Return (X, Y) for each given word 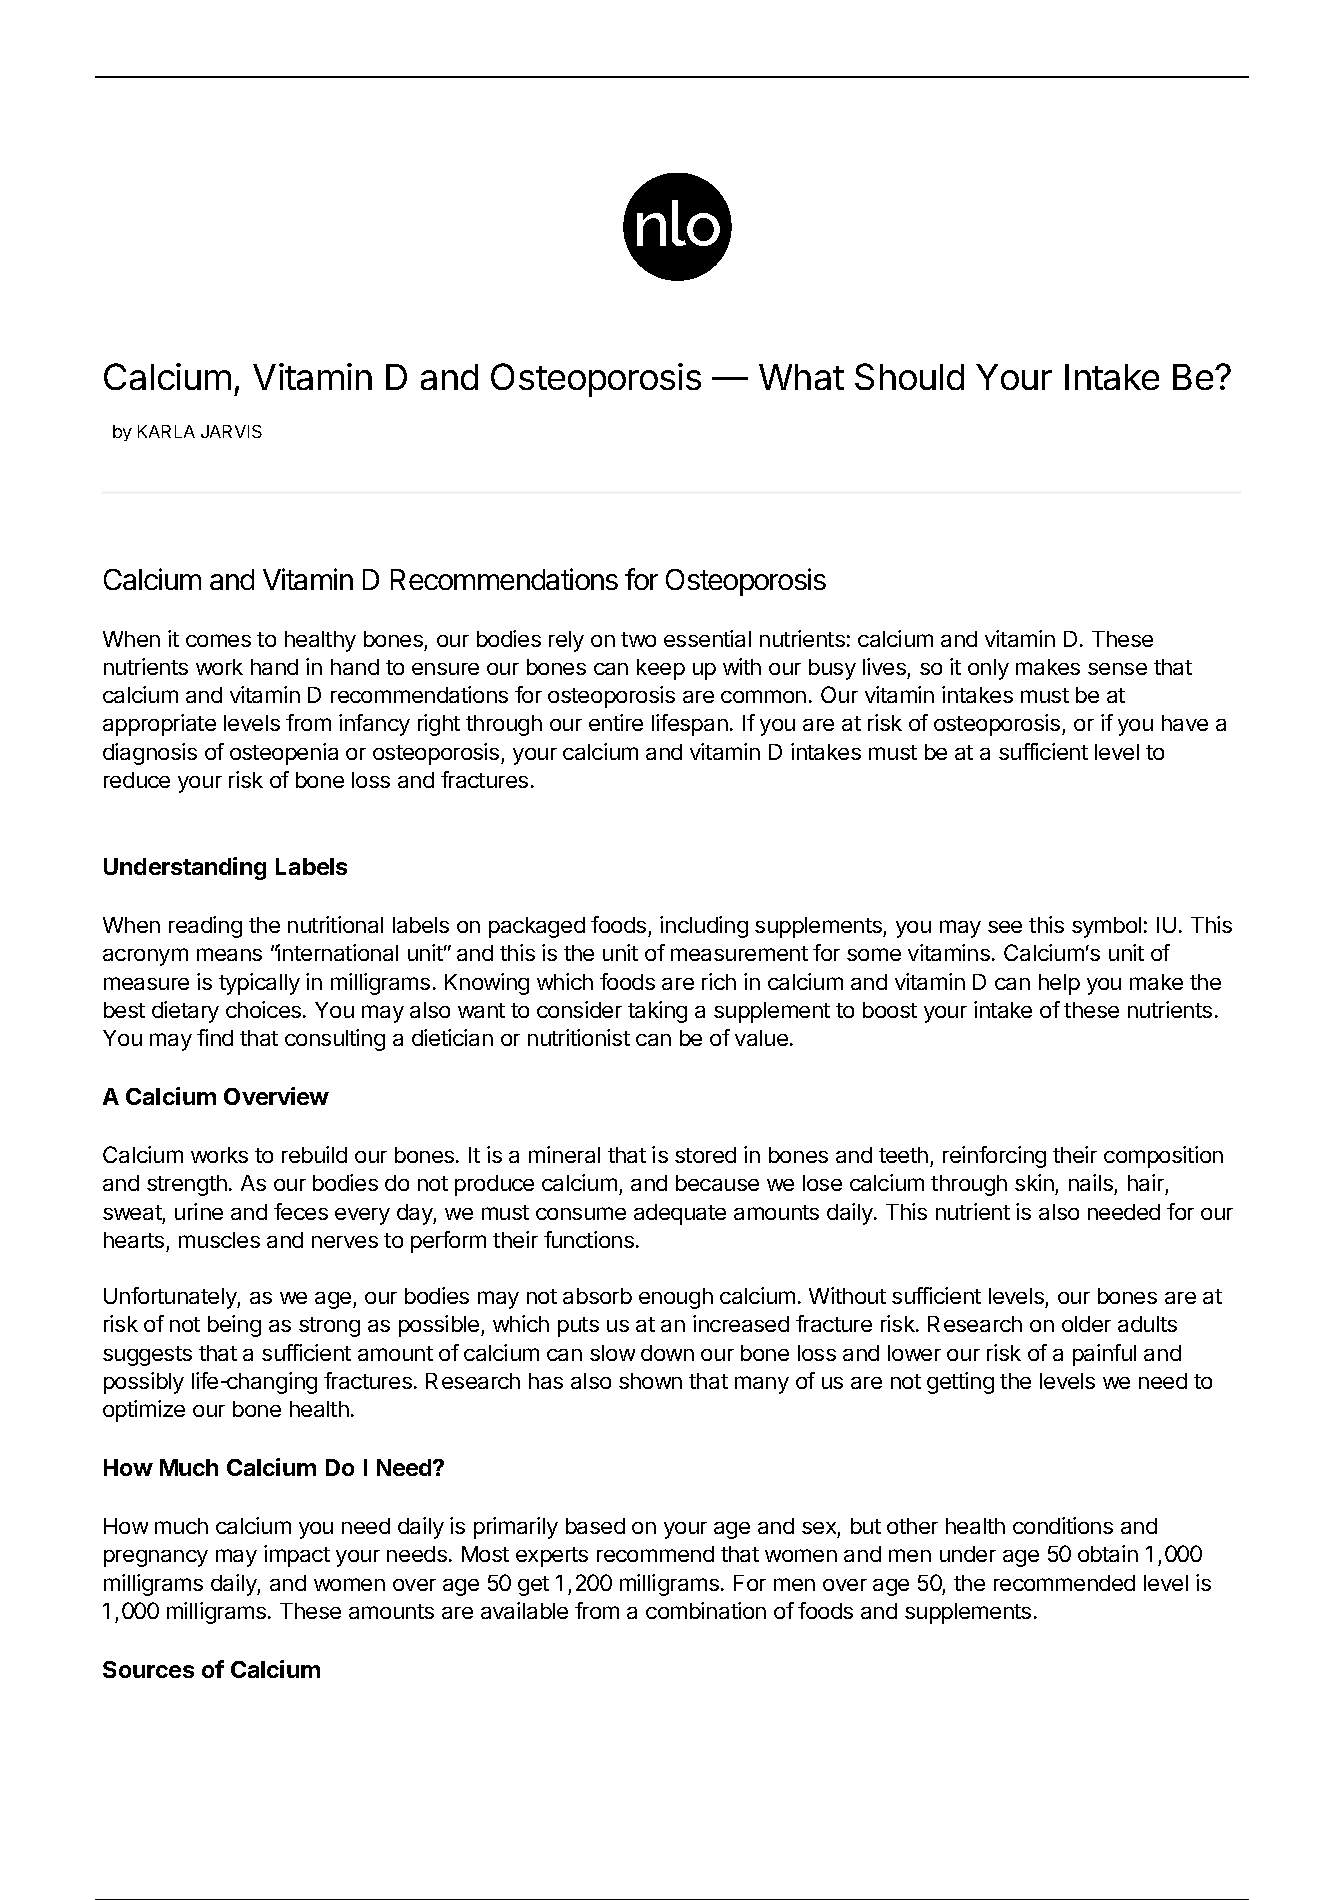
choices (265, 1009)
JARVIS (231, 431)
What (801, 377)
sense (1117, 669)
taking (657, 1012)
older (1086, 1324)
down (667, 1353)
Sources (148, 1669)
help (1059, 984)
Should (909, 376)
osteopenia (284, 754)
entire (616, 722)
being (234, 1326)
